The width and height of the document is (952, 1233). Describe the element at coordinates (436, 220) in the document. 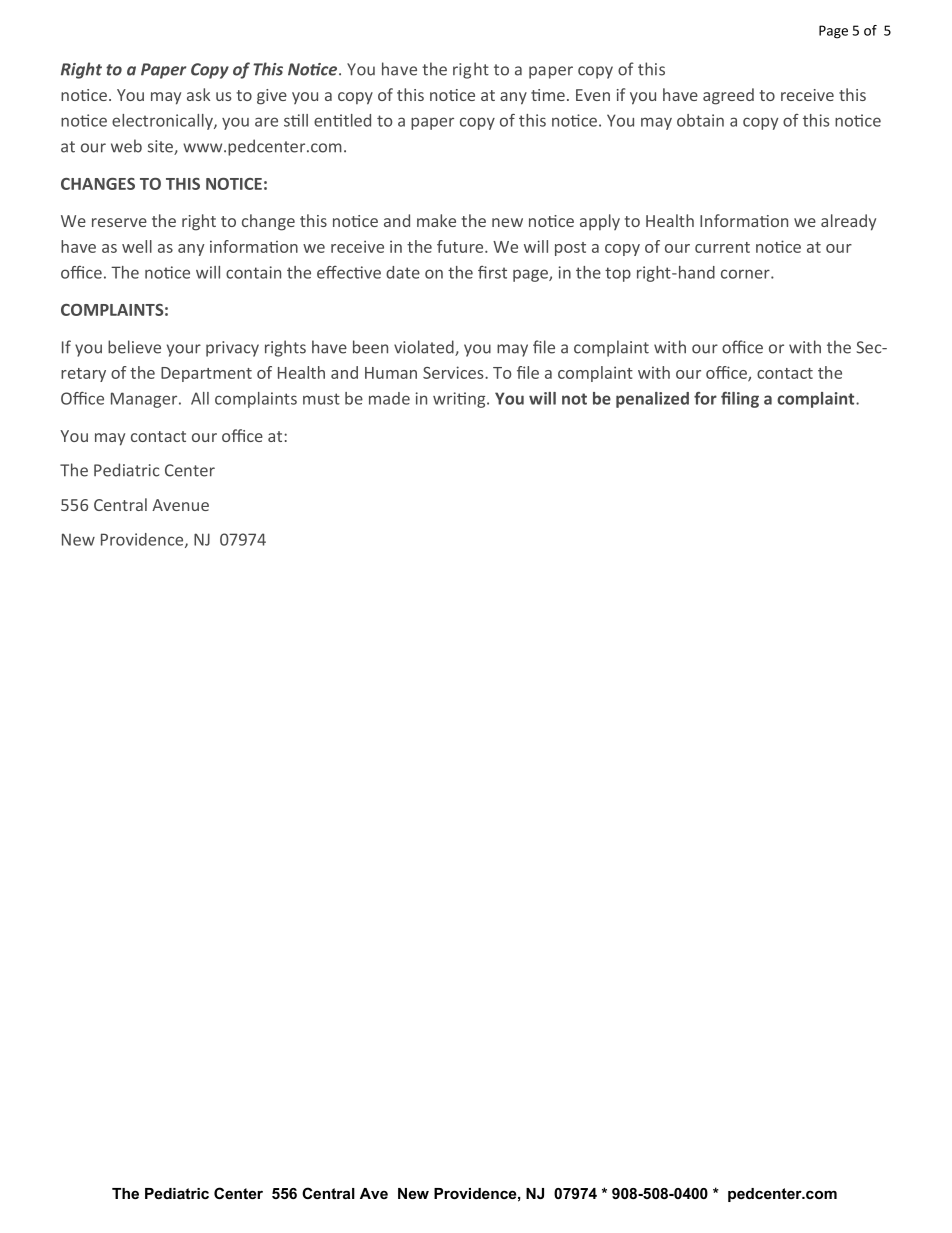

I see `make` at that location.
